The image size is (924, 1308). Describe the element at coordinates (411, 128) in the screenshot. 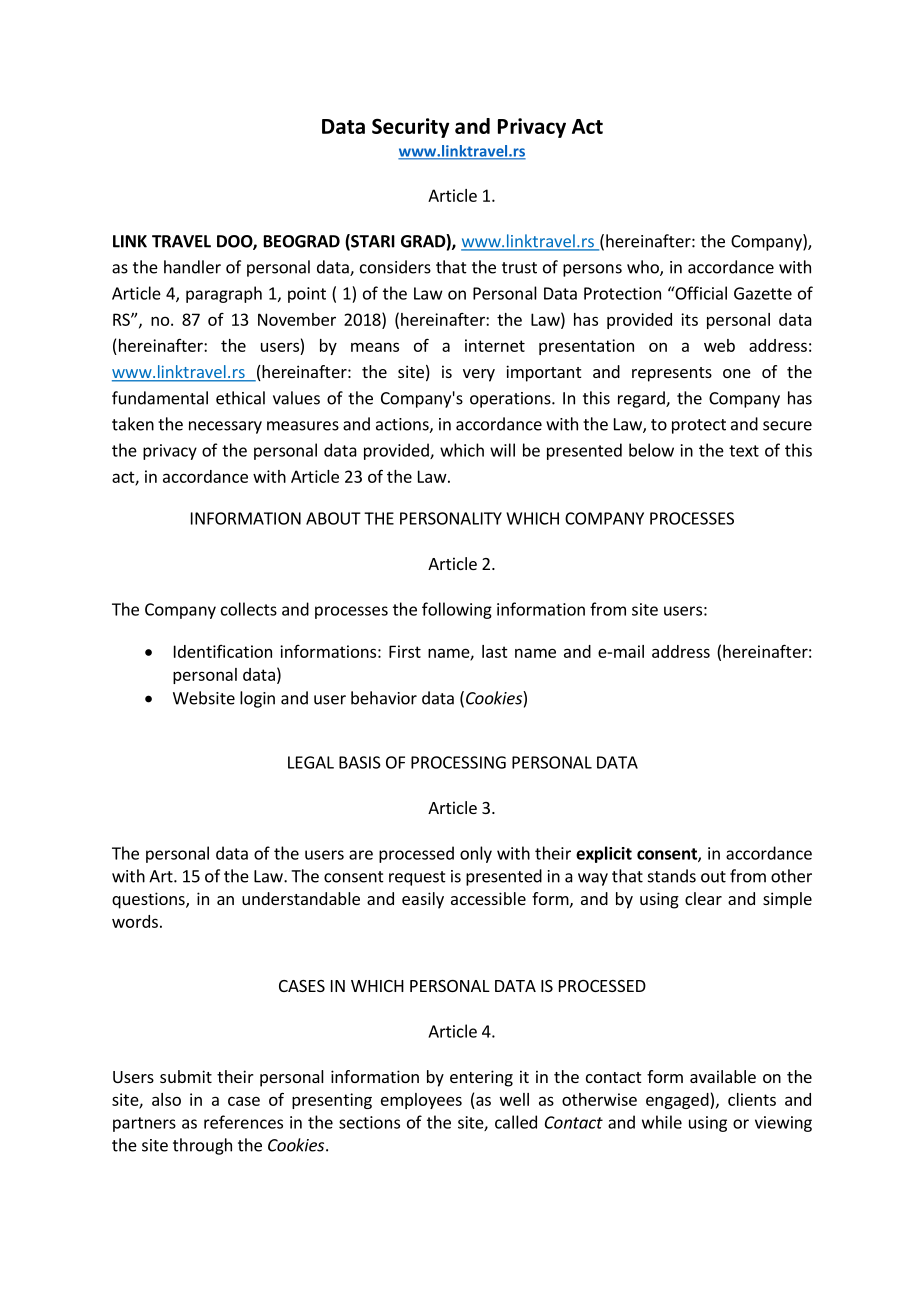

I see `Security` at that location.
